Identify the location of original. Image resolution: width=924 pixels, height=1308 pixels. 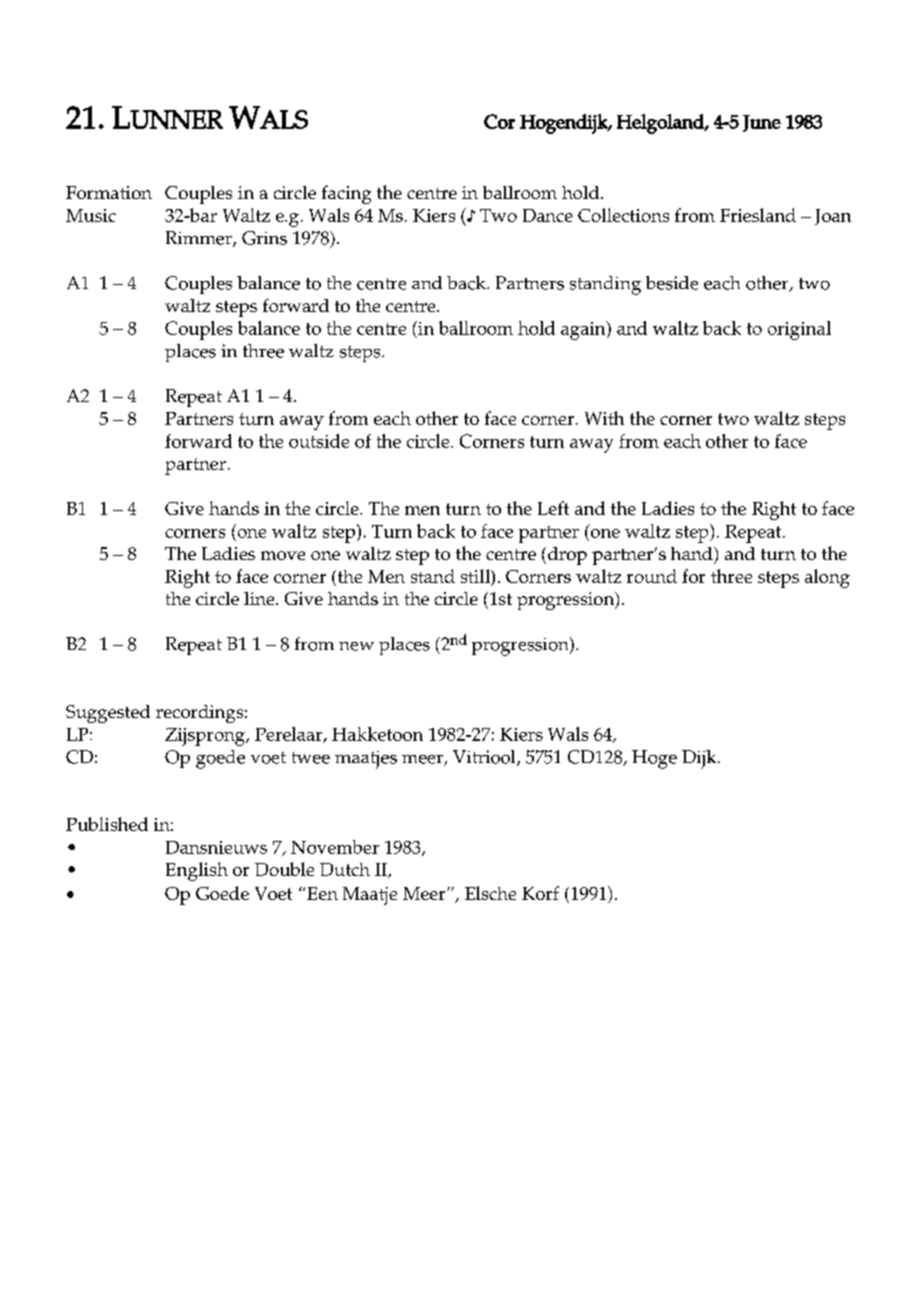
(799, 330).
